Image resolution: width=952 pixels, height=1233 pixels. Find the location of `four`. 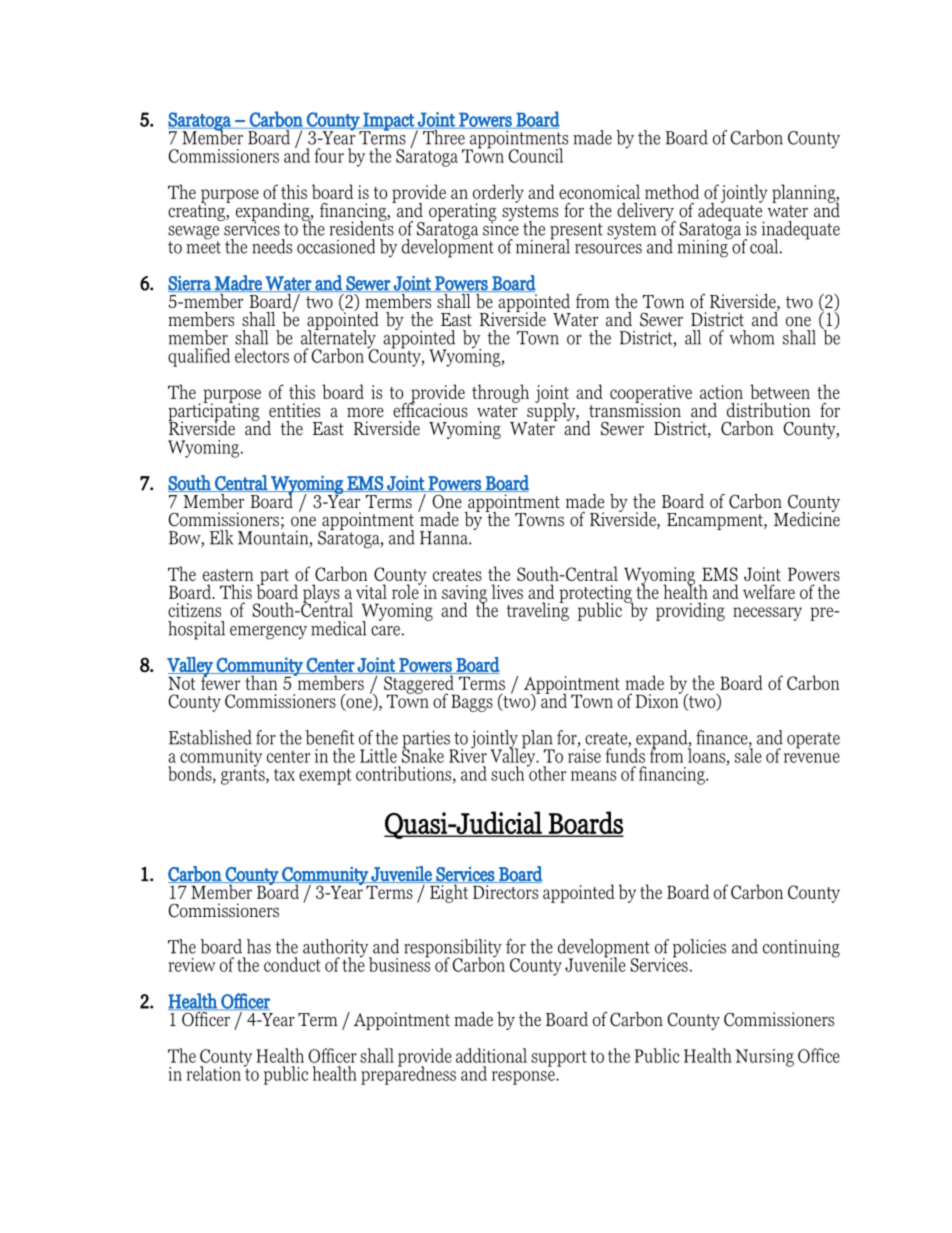

four is located at coordinates (329, 155).
